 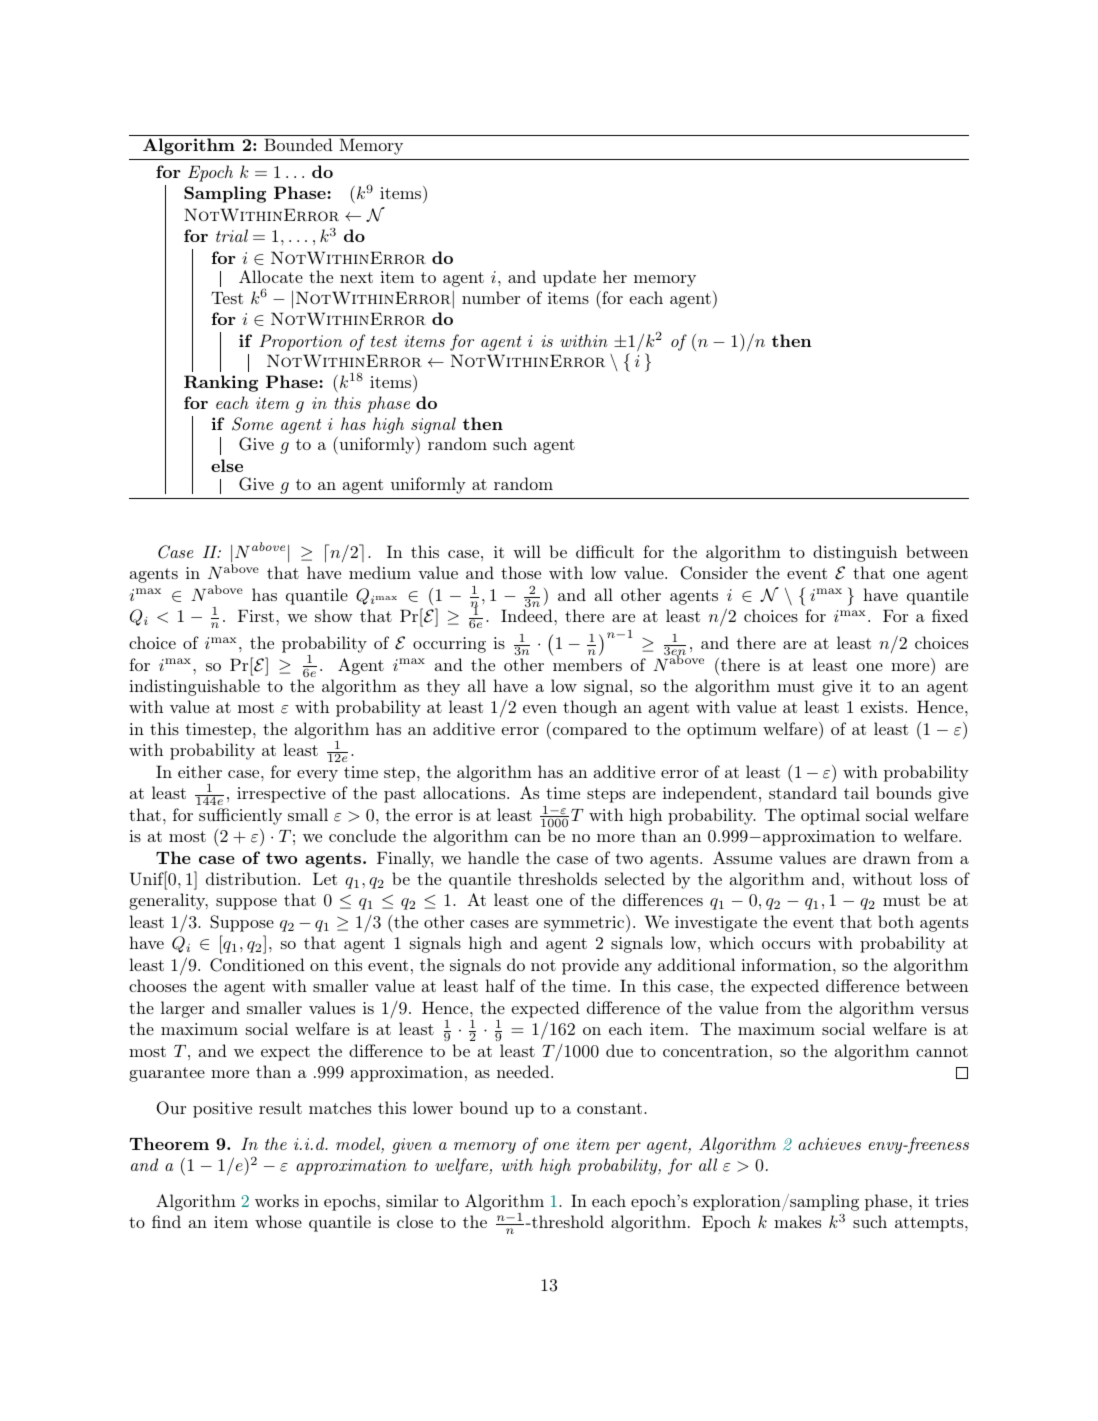 I want to click on Allocate, so click(x=271, y=276).
